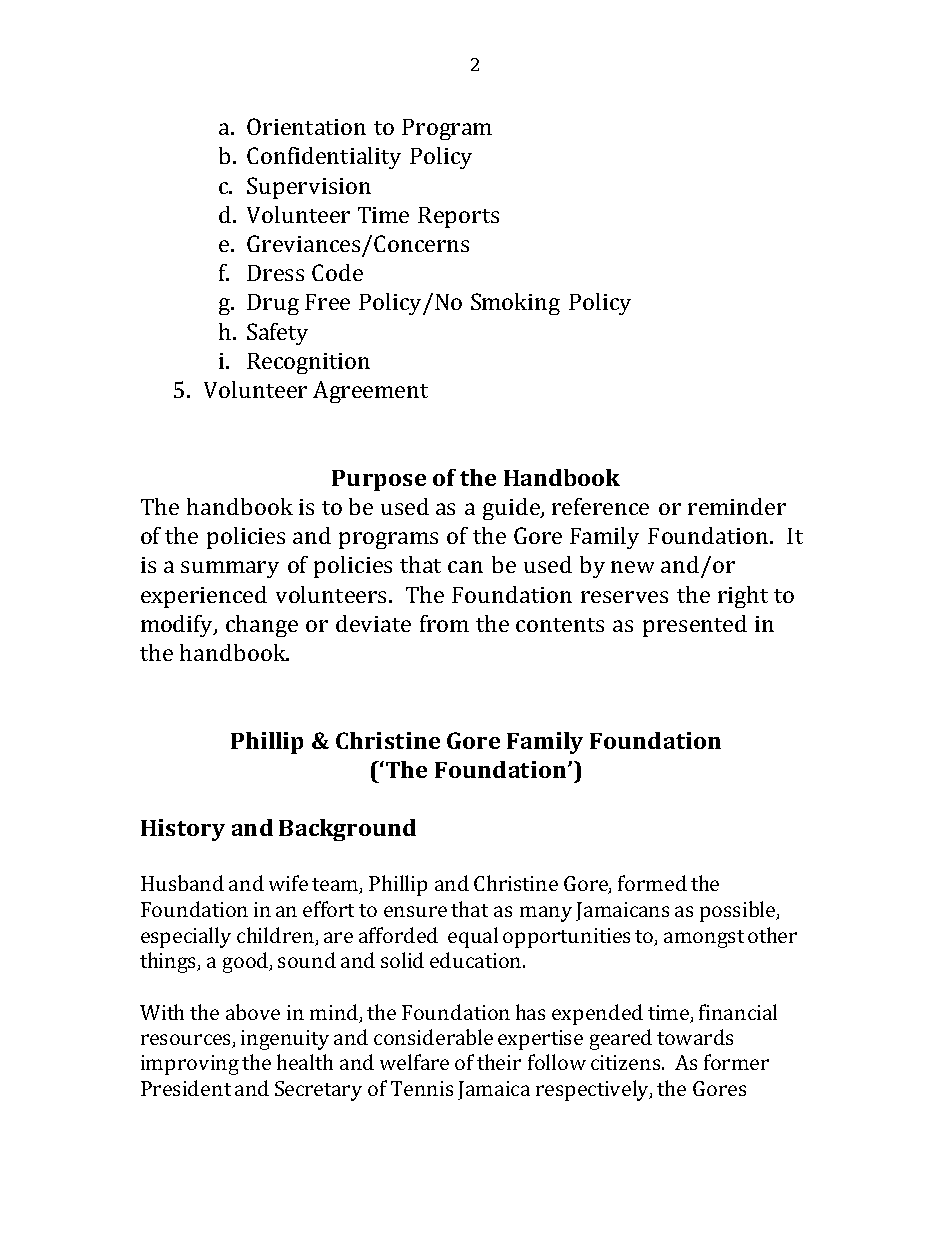 Image resolution: width=952 pixels, height=1233 pixels. Describe the element at coordinates (444, 623) in the document. I see `from` at that location.
